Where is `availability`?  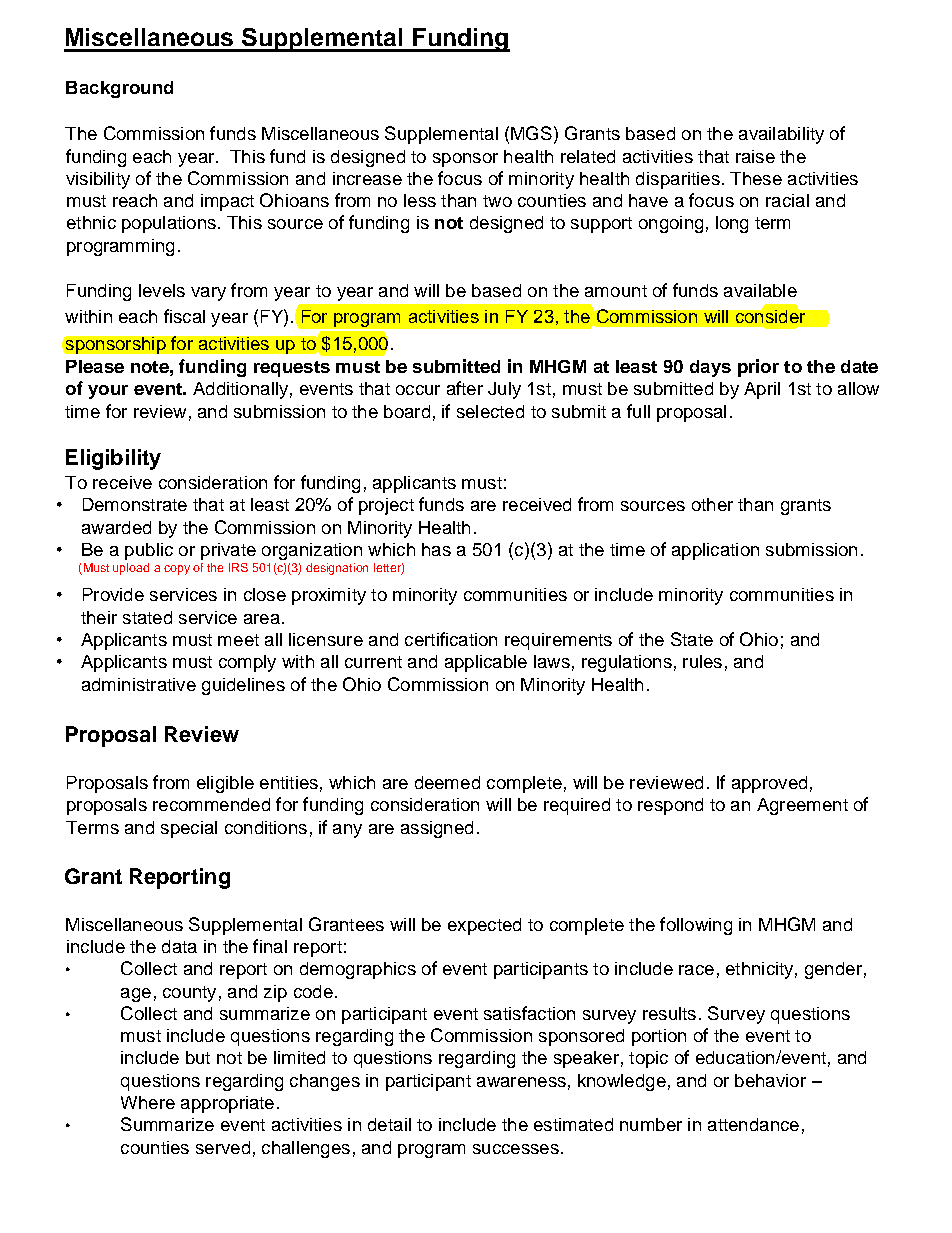 availability is located at coordinates (781, 135).
